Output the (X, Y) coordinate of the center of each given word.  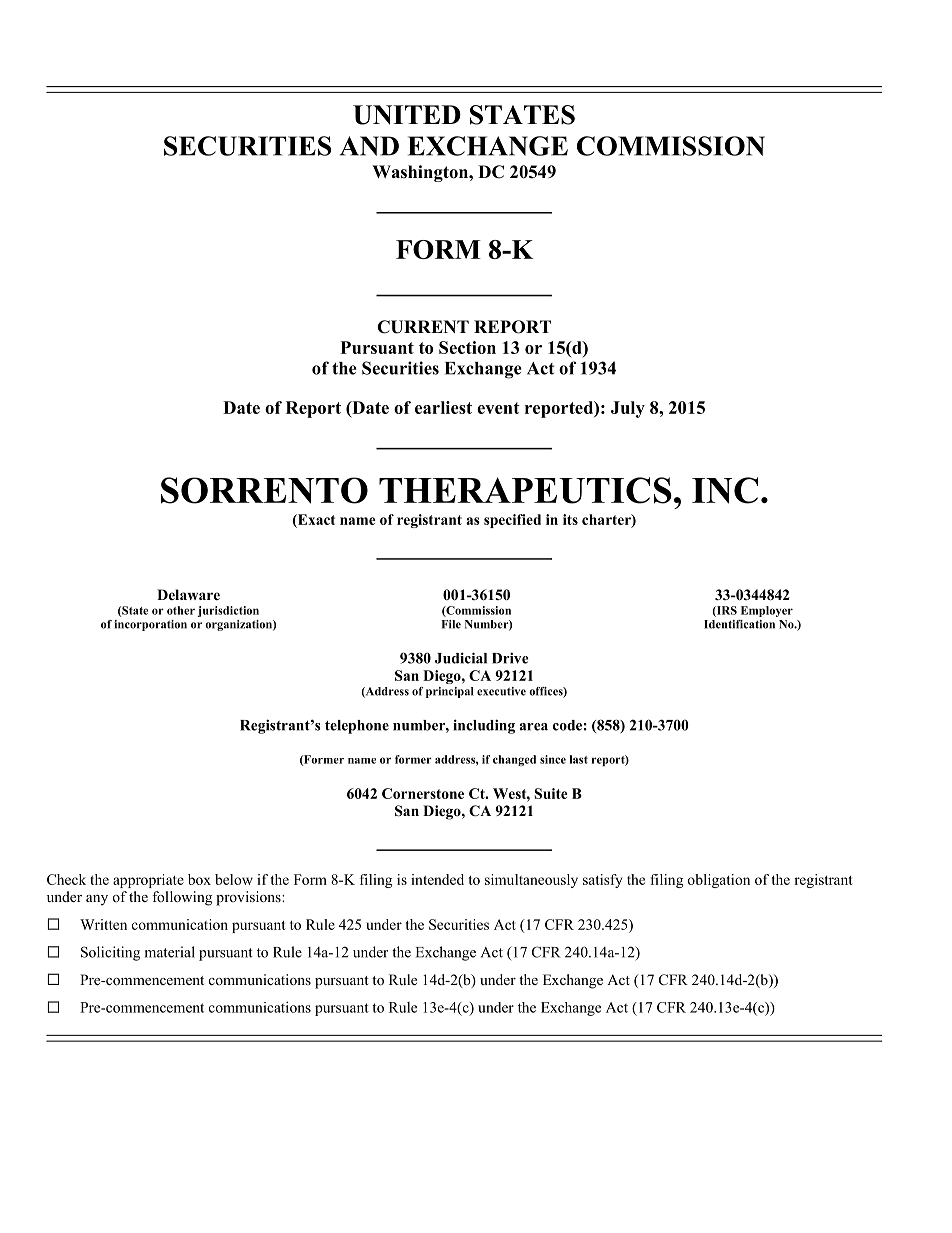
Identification (739, 624)
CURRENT (423, 327)
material (170, 952)
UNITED (407, 115)
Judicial (461, 658)
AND (369, 146)
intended (437, 879)
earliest (443, 407)
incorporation (150, 625)
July (628, 409)
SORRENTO (264, 490)
